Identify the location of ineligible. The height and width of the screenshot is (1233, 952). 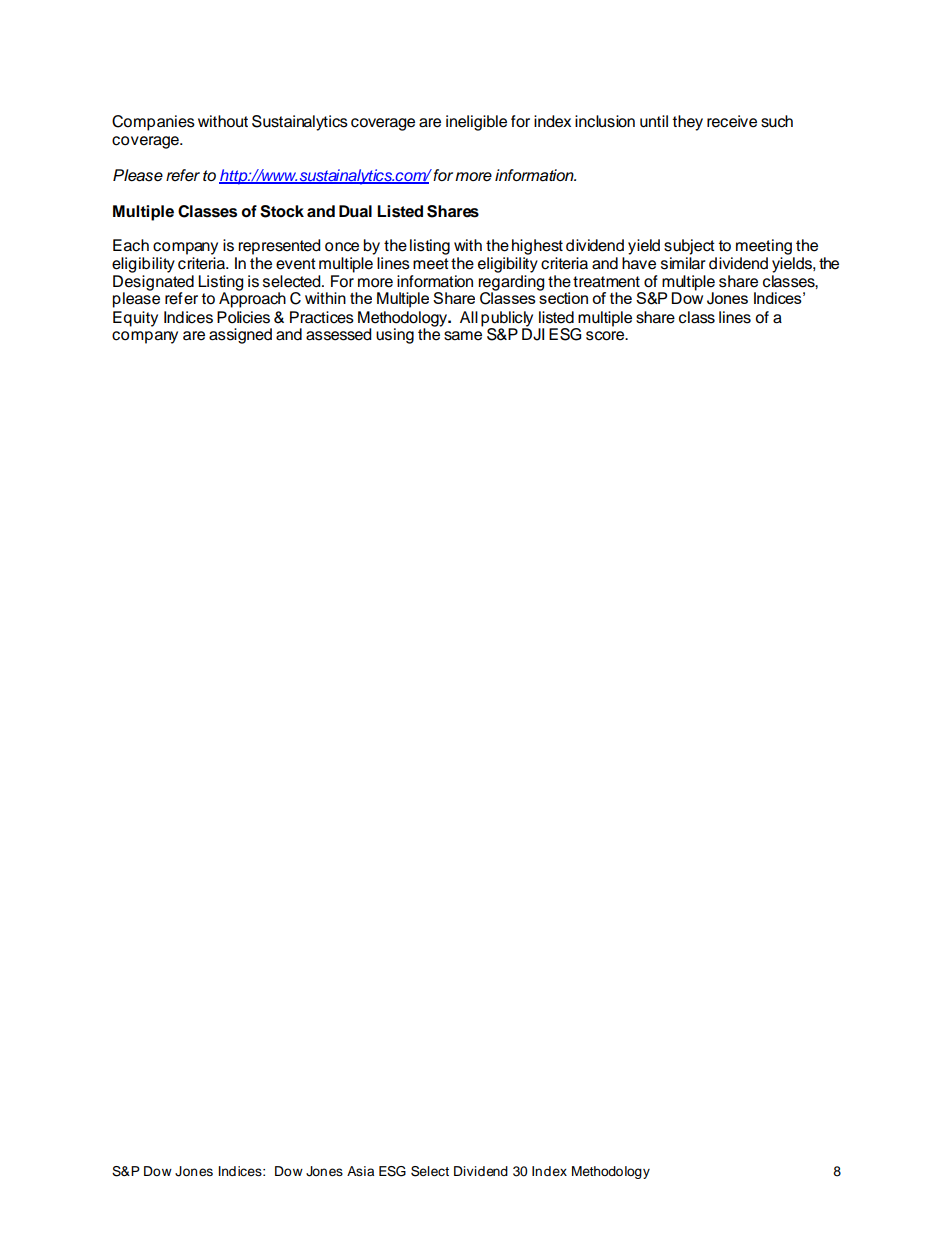
(476, 123).
